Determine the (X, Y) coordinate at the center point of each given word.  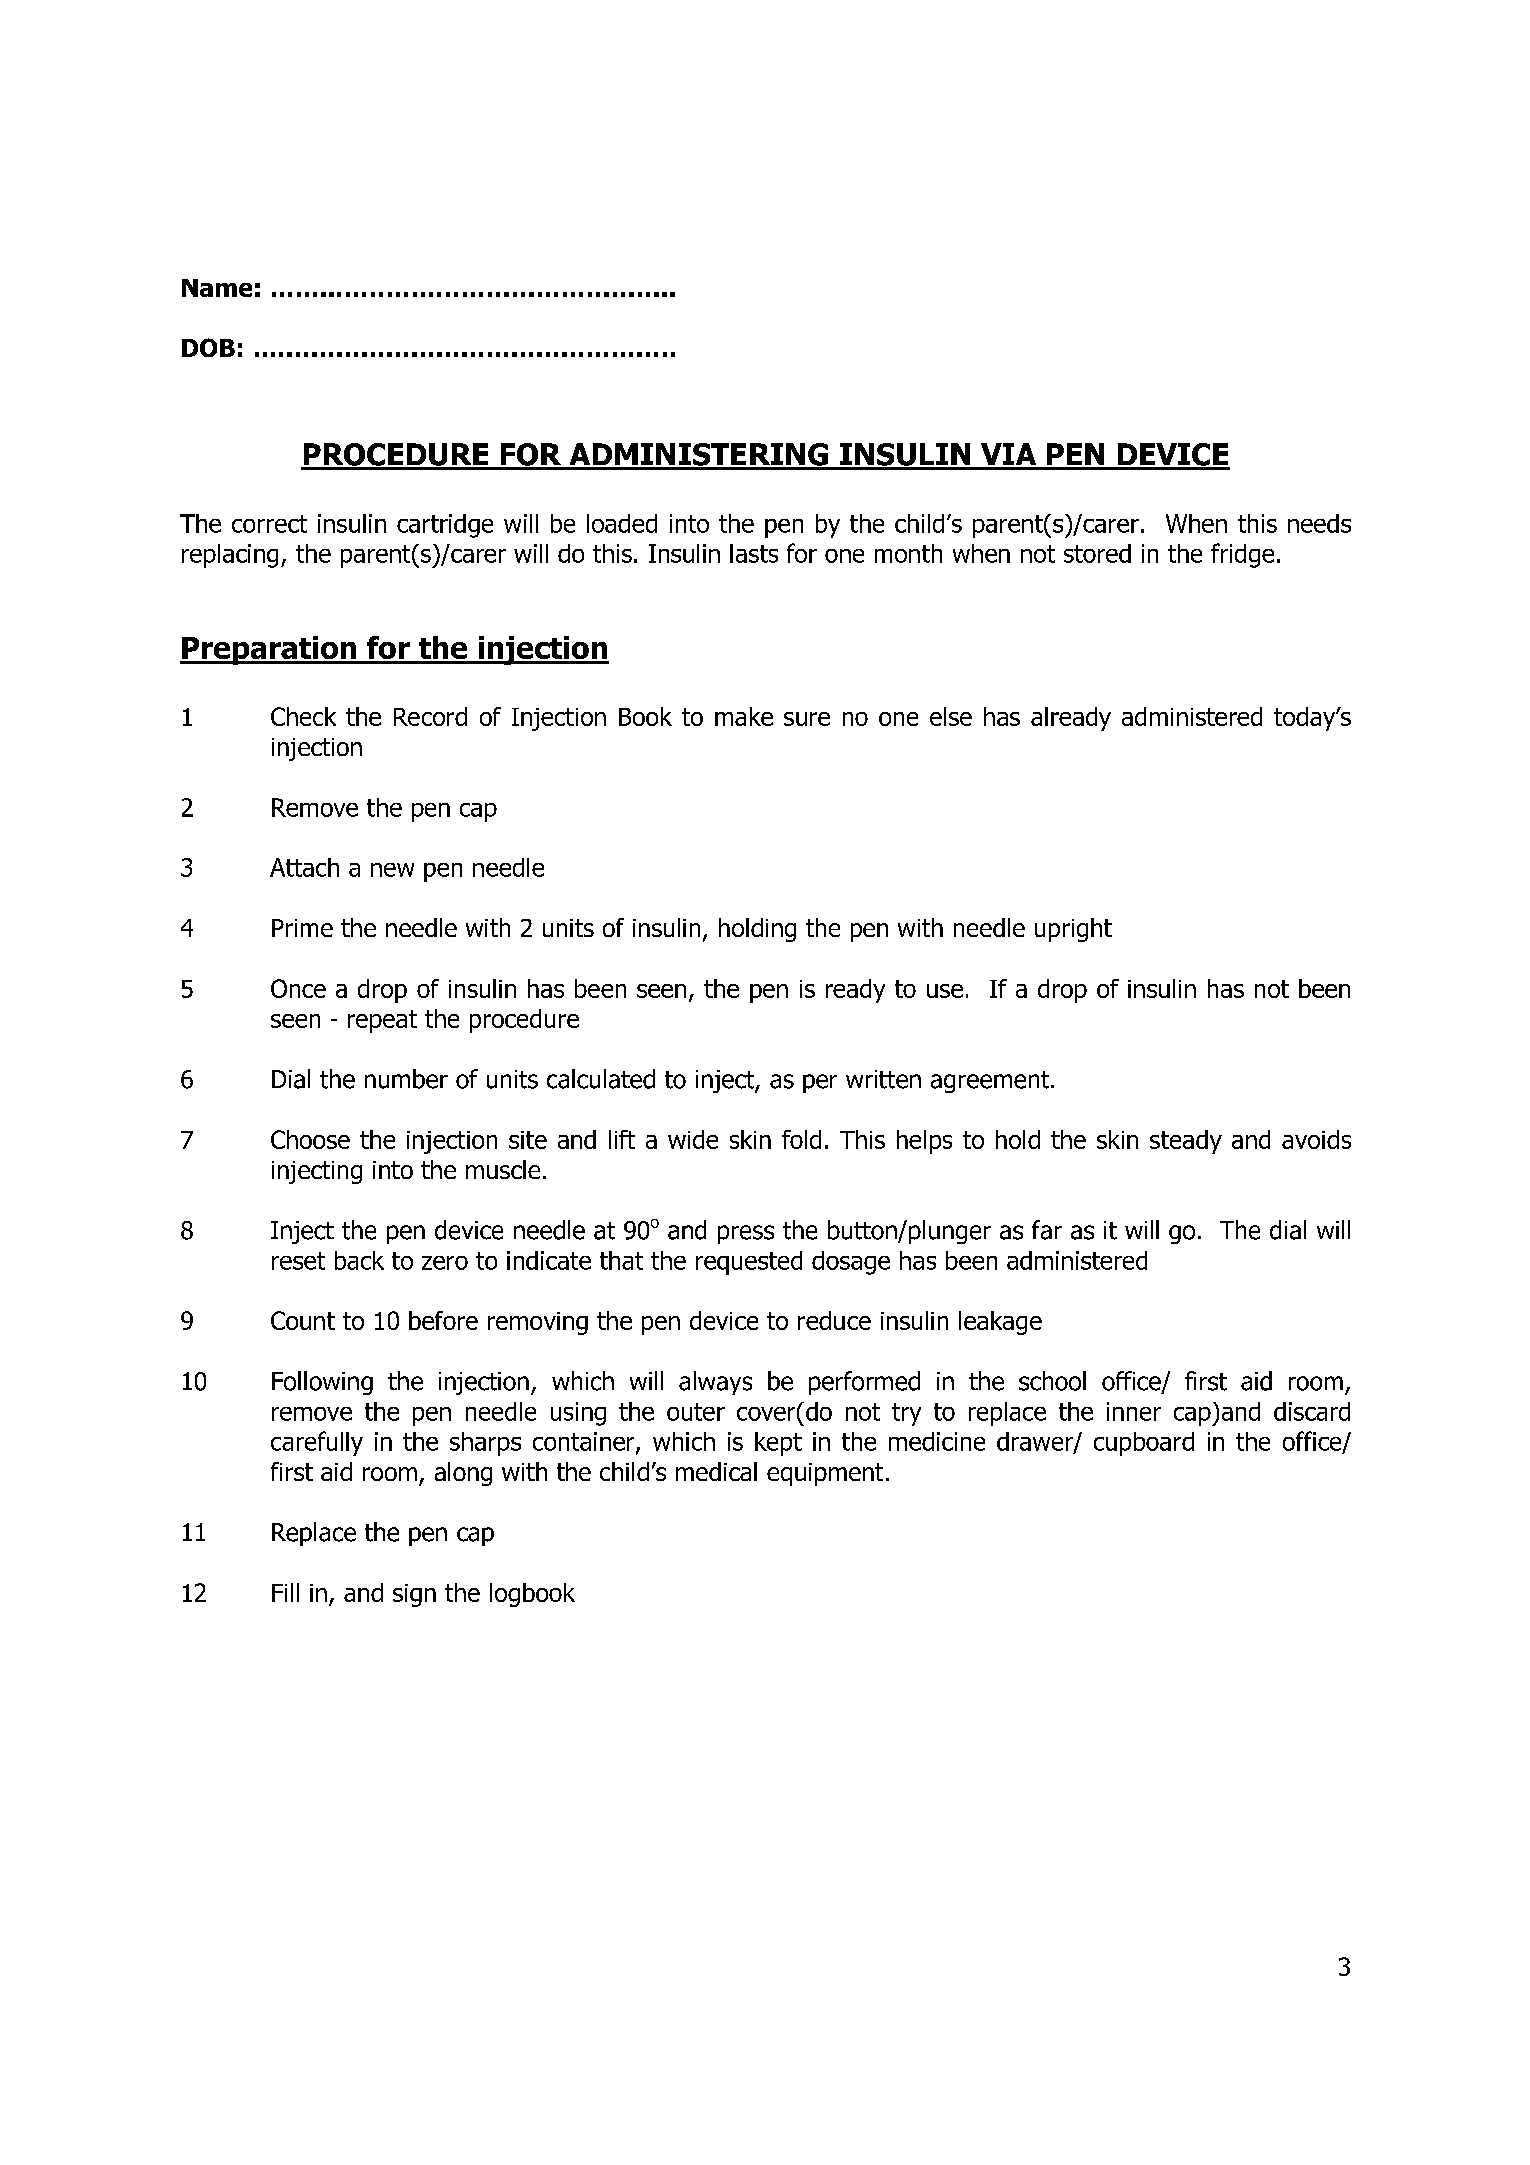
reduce (834, 1320)
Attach (304, 867)
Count (303, 1320)
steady (1186, 1142)
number (406, 1079)
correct (269, 524)
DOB (208, 347)
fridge (1242, 555)
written (883, 1079)
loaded (622, 523)
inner (1134, 1411)
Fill (285, 1592)
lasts (754, 553)
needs (1319, 523)
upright (1073, 930)
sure (807, 719)
